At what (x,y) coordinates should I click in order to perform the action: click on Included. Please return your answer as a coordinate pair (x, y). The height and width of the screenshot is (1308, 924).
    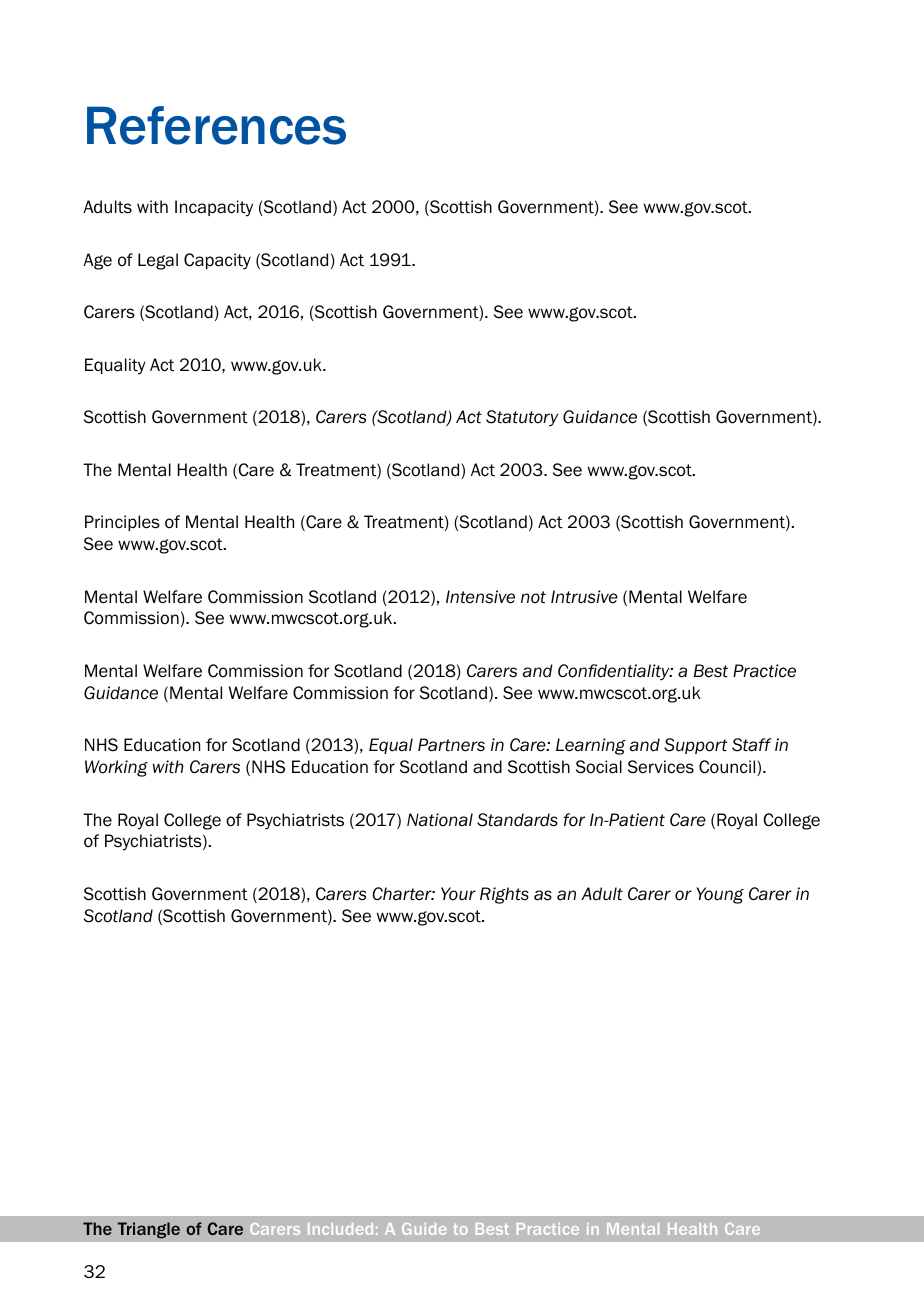
    Looking at the image, I should click on (340, 1229).
